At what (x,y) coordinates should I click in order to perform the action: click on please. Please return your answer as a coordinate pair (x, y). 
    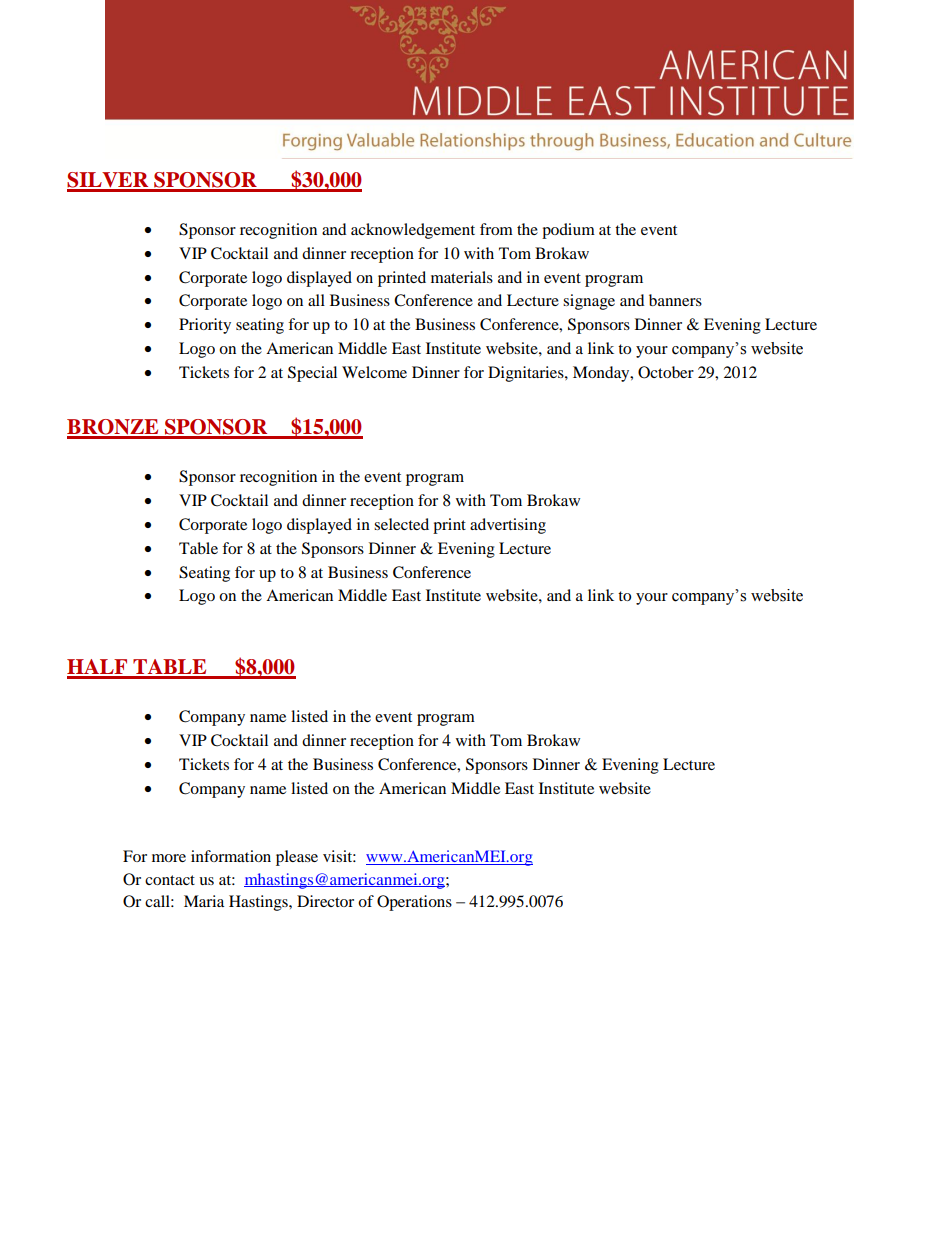
    Looking at the image, I should click on (297, 858).
